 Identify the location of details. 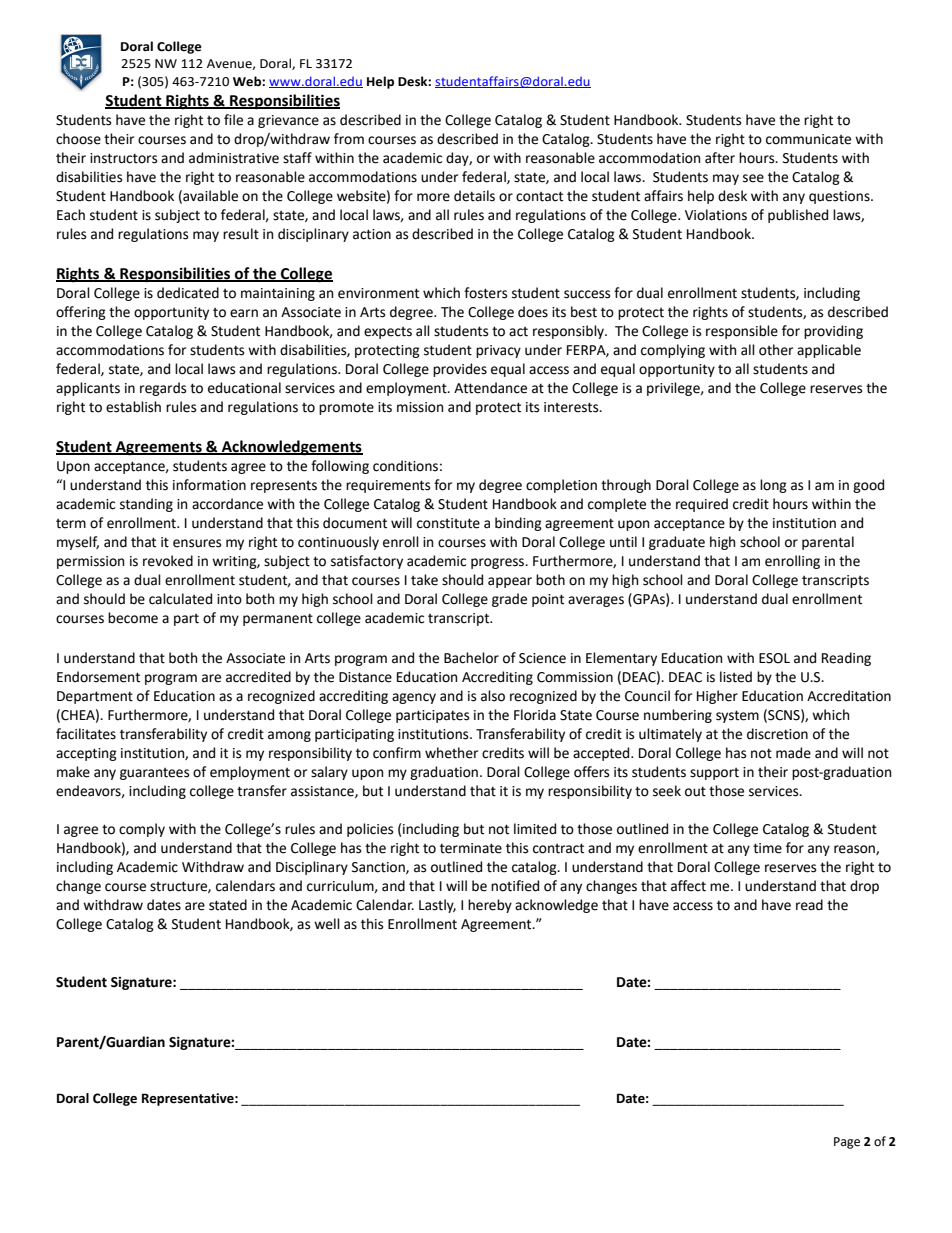
(474, 196).
